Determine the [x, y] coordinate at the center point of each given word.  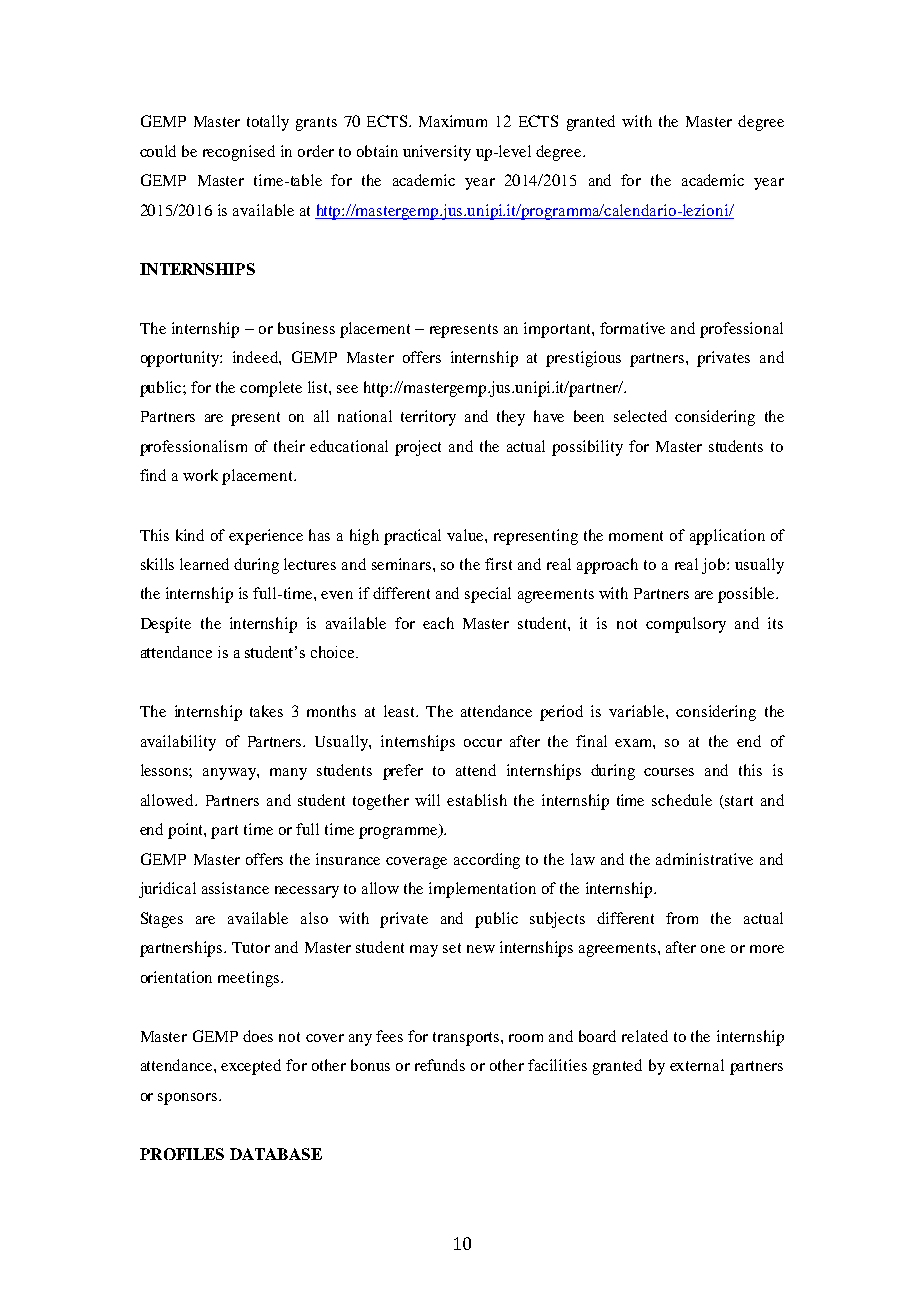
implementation [482, 890]
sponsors [189, 1099]
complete [271, 389]
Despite [166, 625]
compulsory [686, 625]
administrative [704, 859]
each [438, 623]
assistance [235, 888]
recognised [239, 153]
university [437, 153]
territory [428, 418]
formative [632, 328]
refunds [440, 1065]
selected [640, 416]
